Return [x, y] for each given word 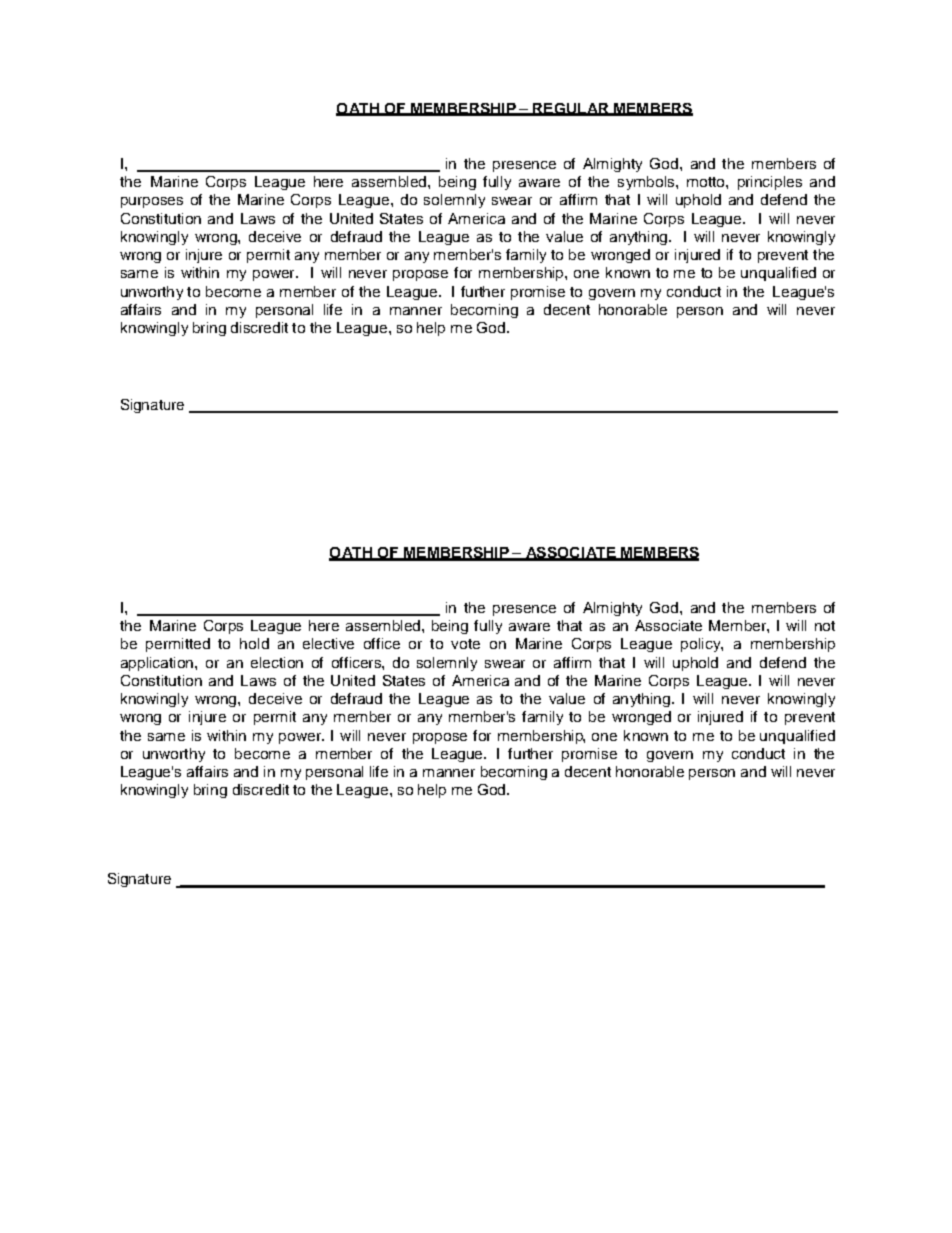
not [825, 626]
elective [328, 643]
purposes [152, 202]
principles [770, 183]
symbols [647, 183]
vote [465, 644]
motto [707, 182]
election [277, 662]
